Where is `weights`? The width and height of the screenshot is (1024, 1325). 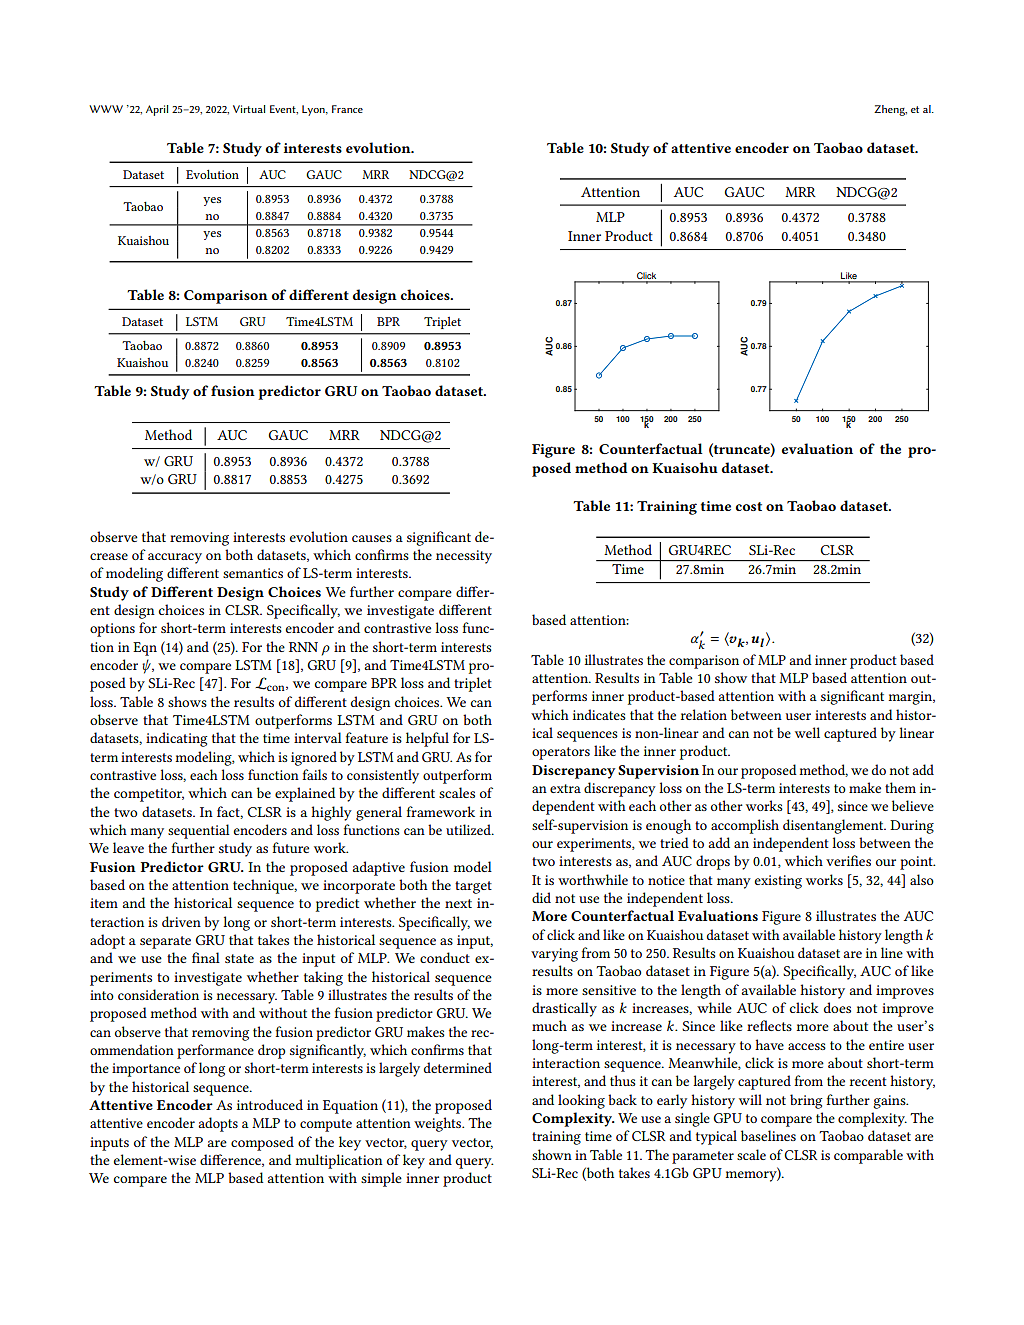 weights is located at coordinates (439, 1124).
